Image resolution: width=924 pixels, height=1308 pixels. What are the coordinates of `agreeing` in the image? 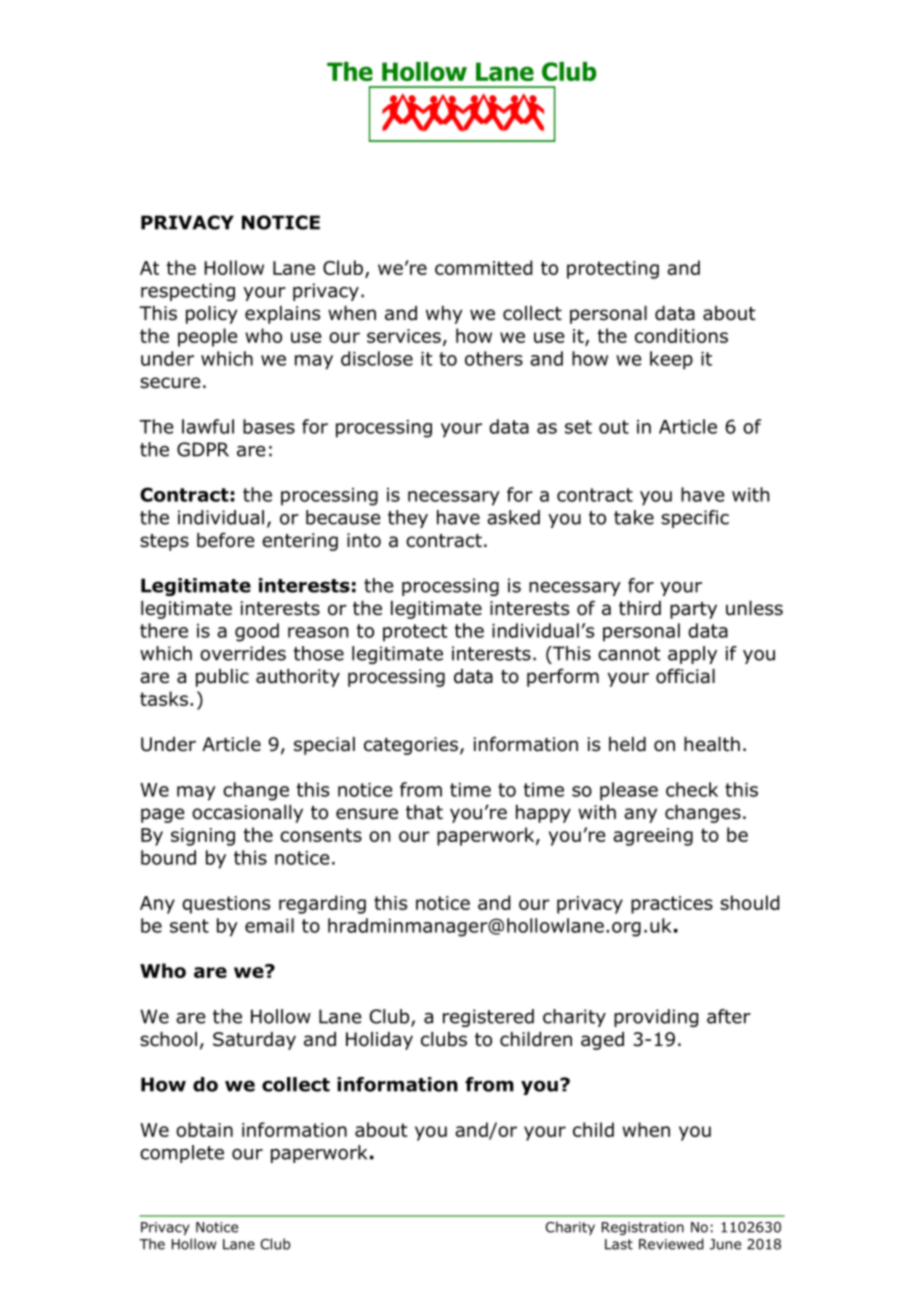 It's located at (653, 837).
